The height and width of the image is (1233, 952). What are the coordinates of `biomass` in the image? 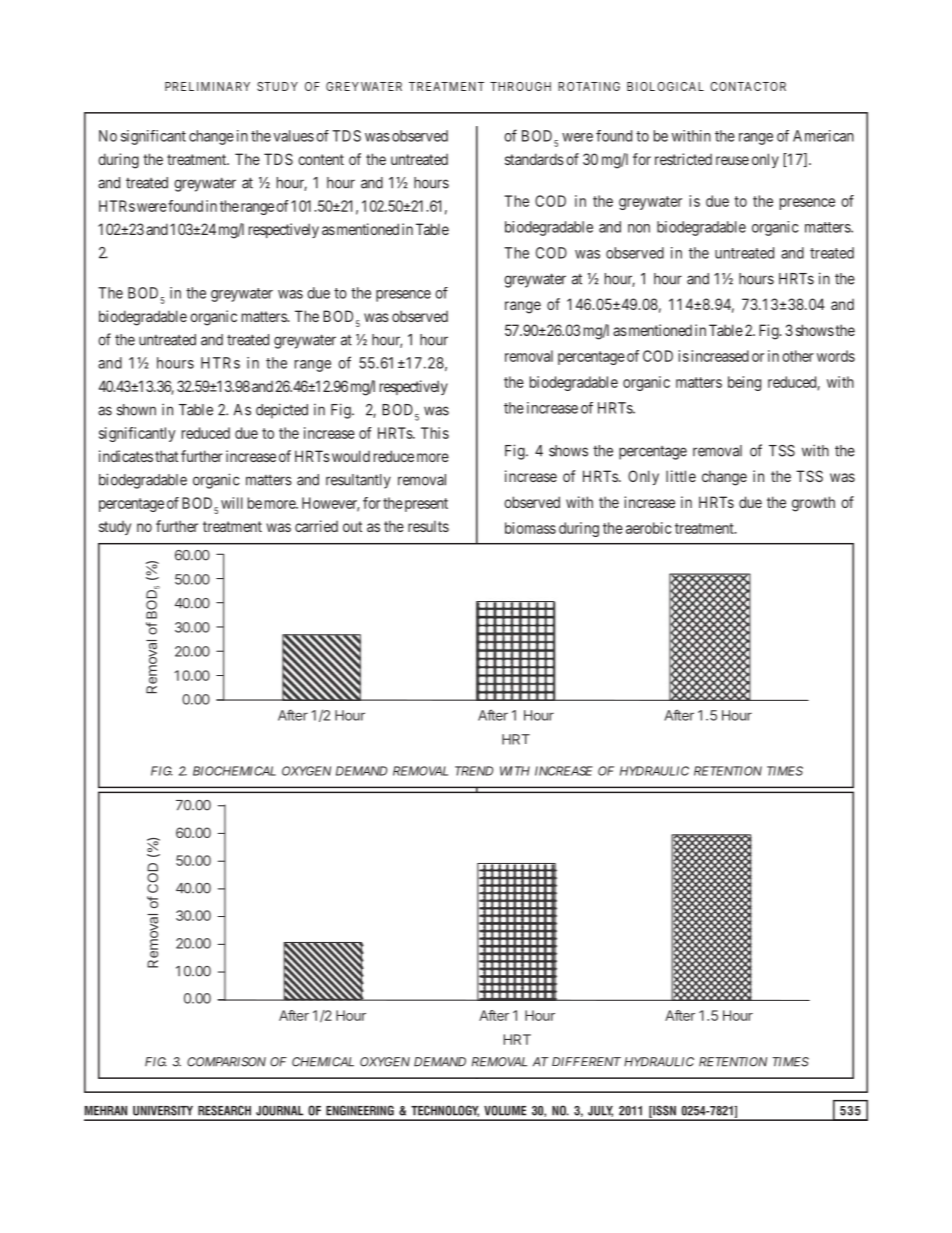 It's located at (530, 528).
